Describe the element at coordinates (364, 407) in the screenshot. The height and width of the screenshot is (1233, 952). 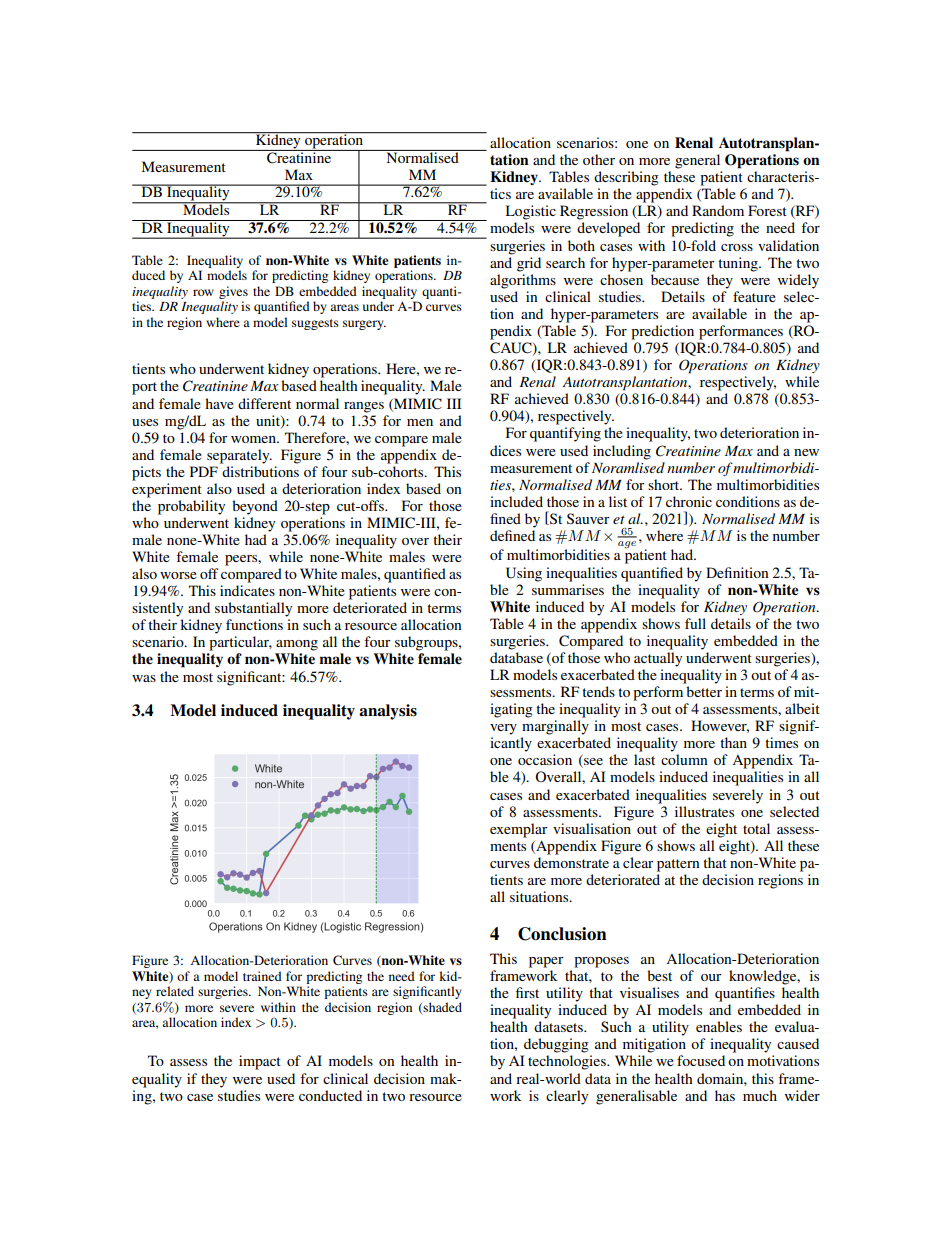
I see `ranges` at that location.
